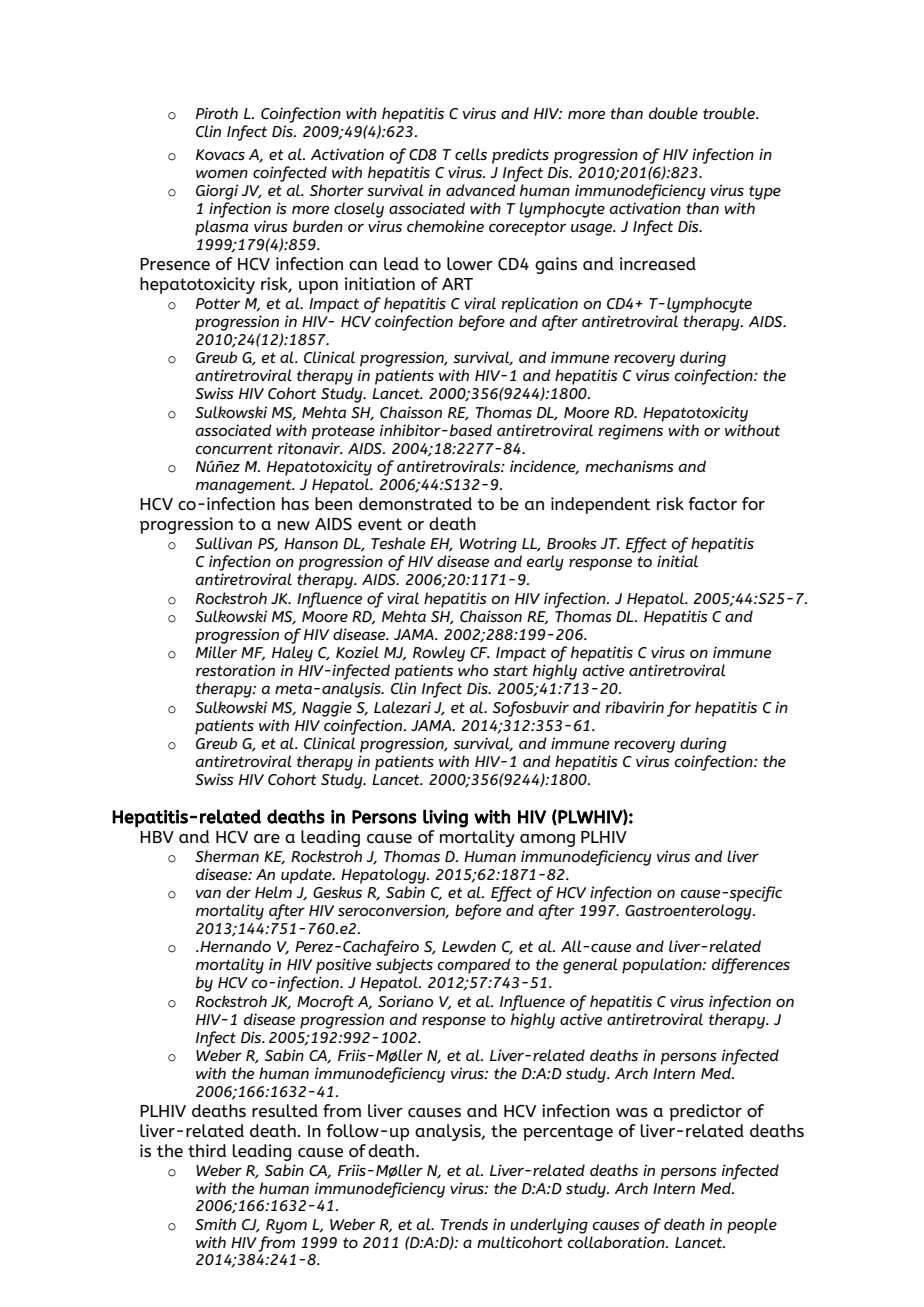 The image size is (924, 1307). Describe the element at coordinates (474, 966) in the screenshot. I see `compared` at that location.
